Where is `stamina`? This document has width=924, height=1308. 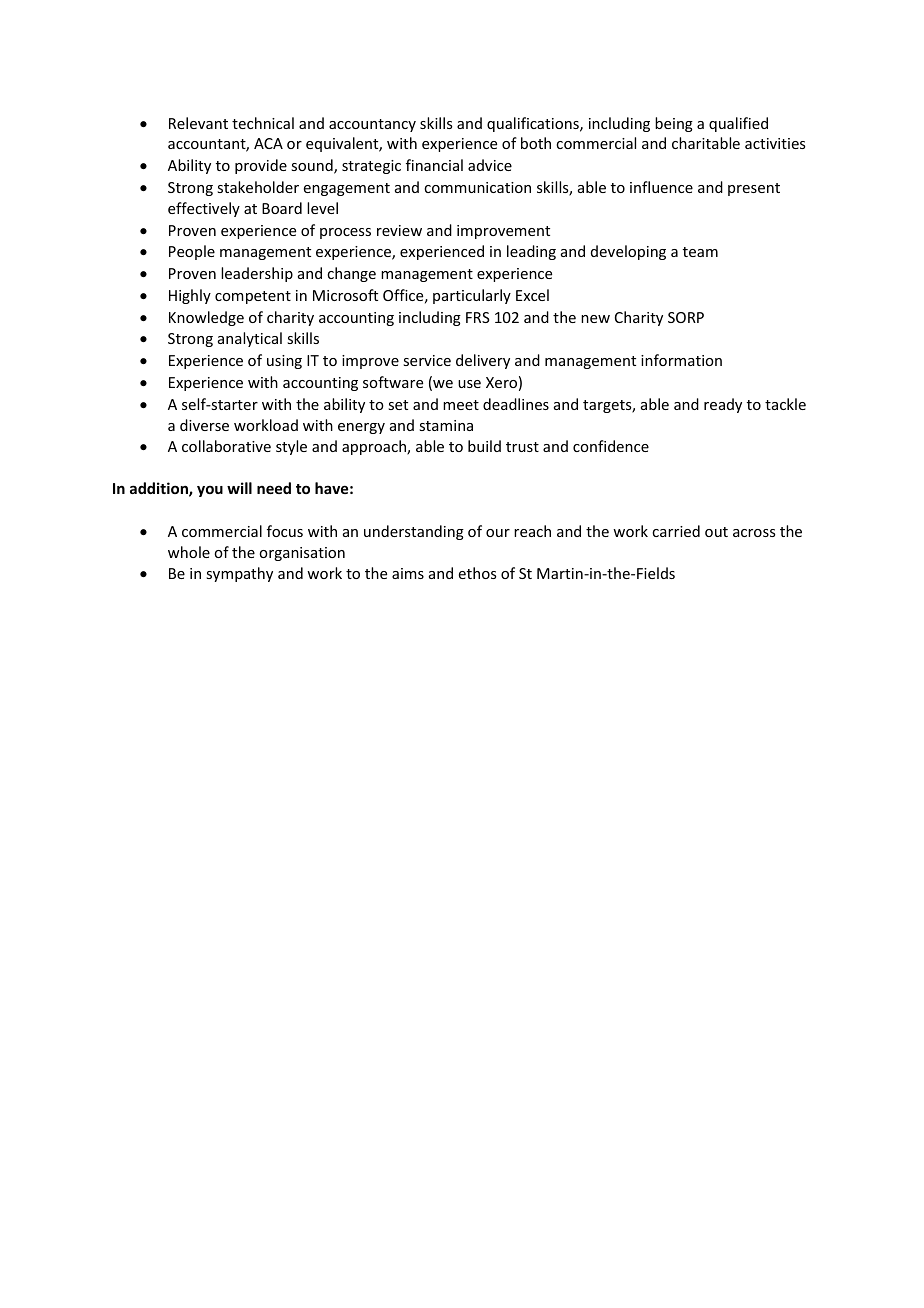
stamina is located at coordinates (446, 425).
